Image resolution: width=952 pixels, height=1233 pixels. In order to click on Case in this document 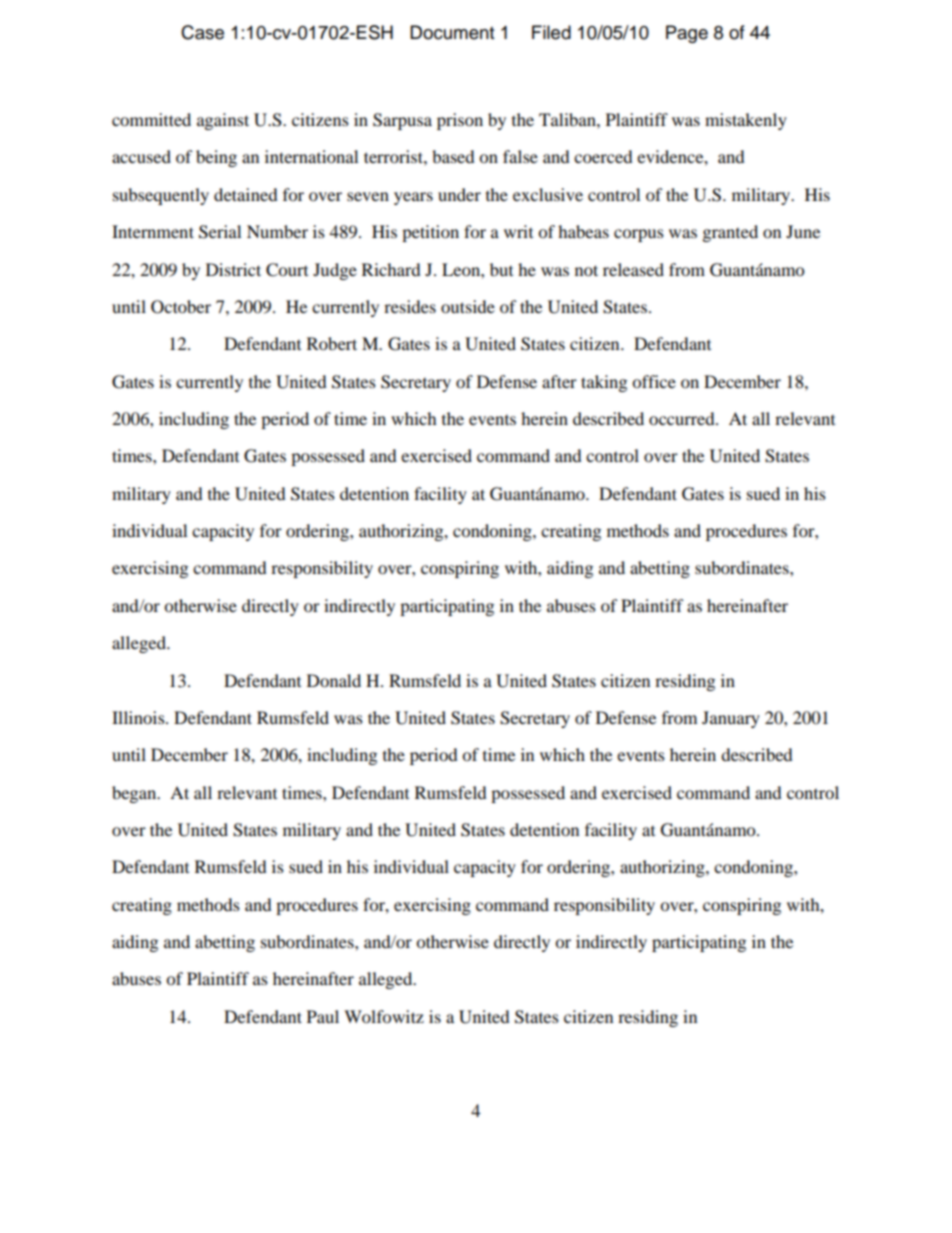, I will do `click(202, 32)`.
